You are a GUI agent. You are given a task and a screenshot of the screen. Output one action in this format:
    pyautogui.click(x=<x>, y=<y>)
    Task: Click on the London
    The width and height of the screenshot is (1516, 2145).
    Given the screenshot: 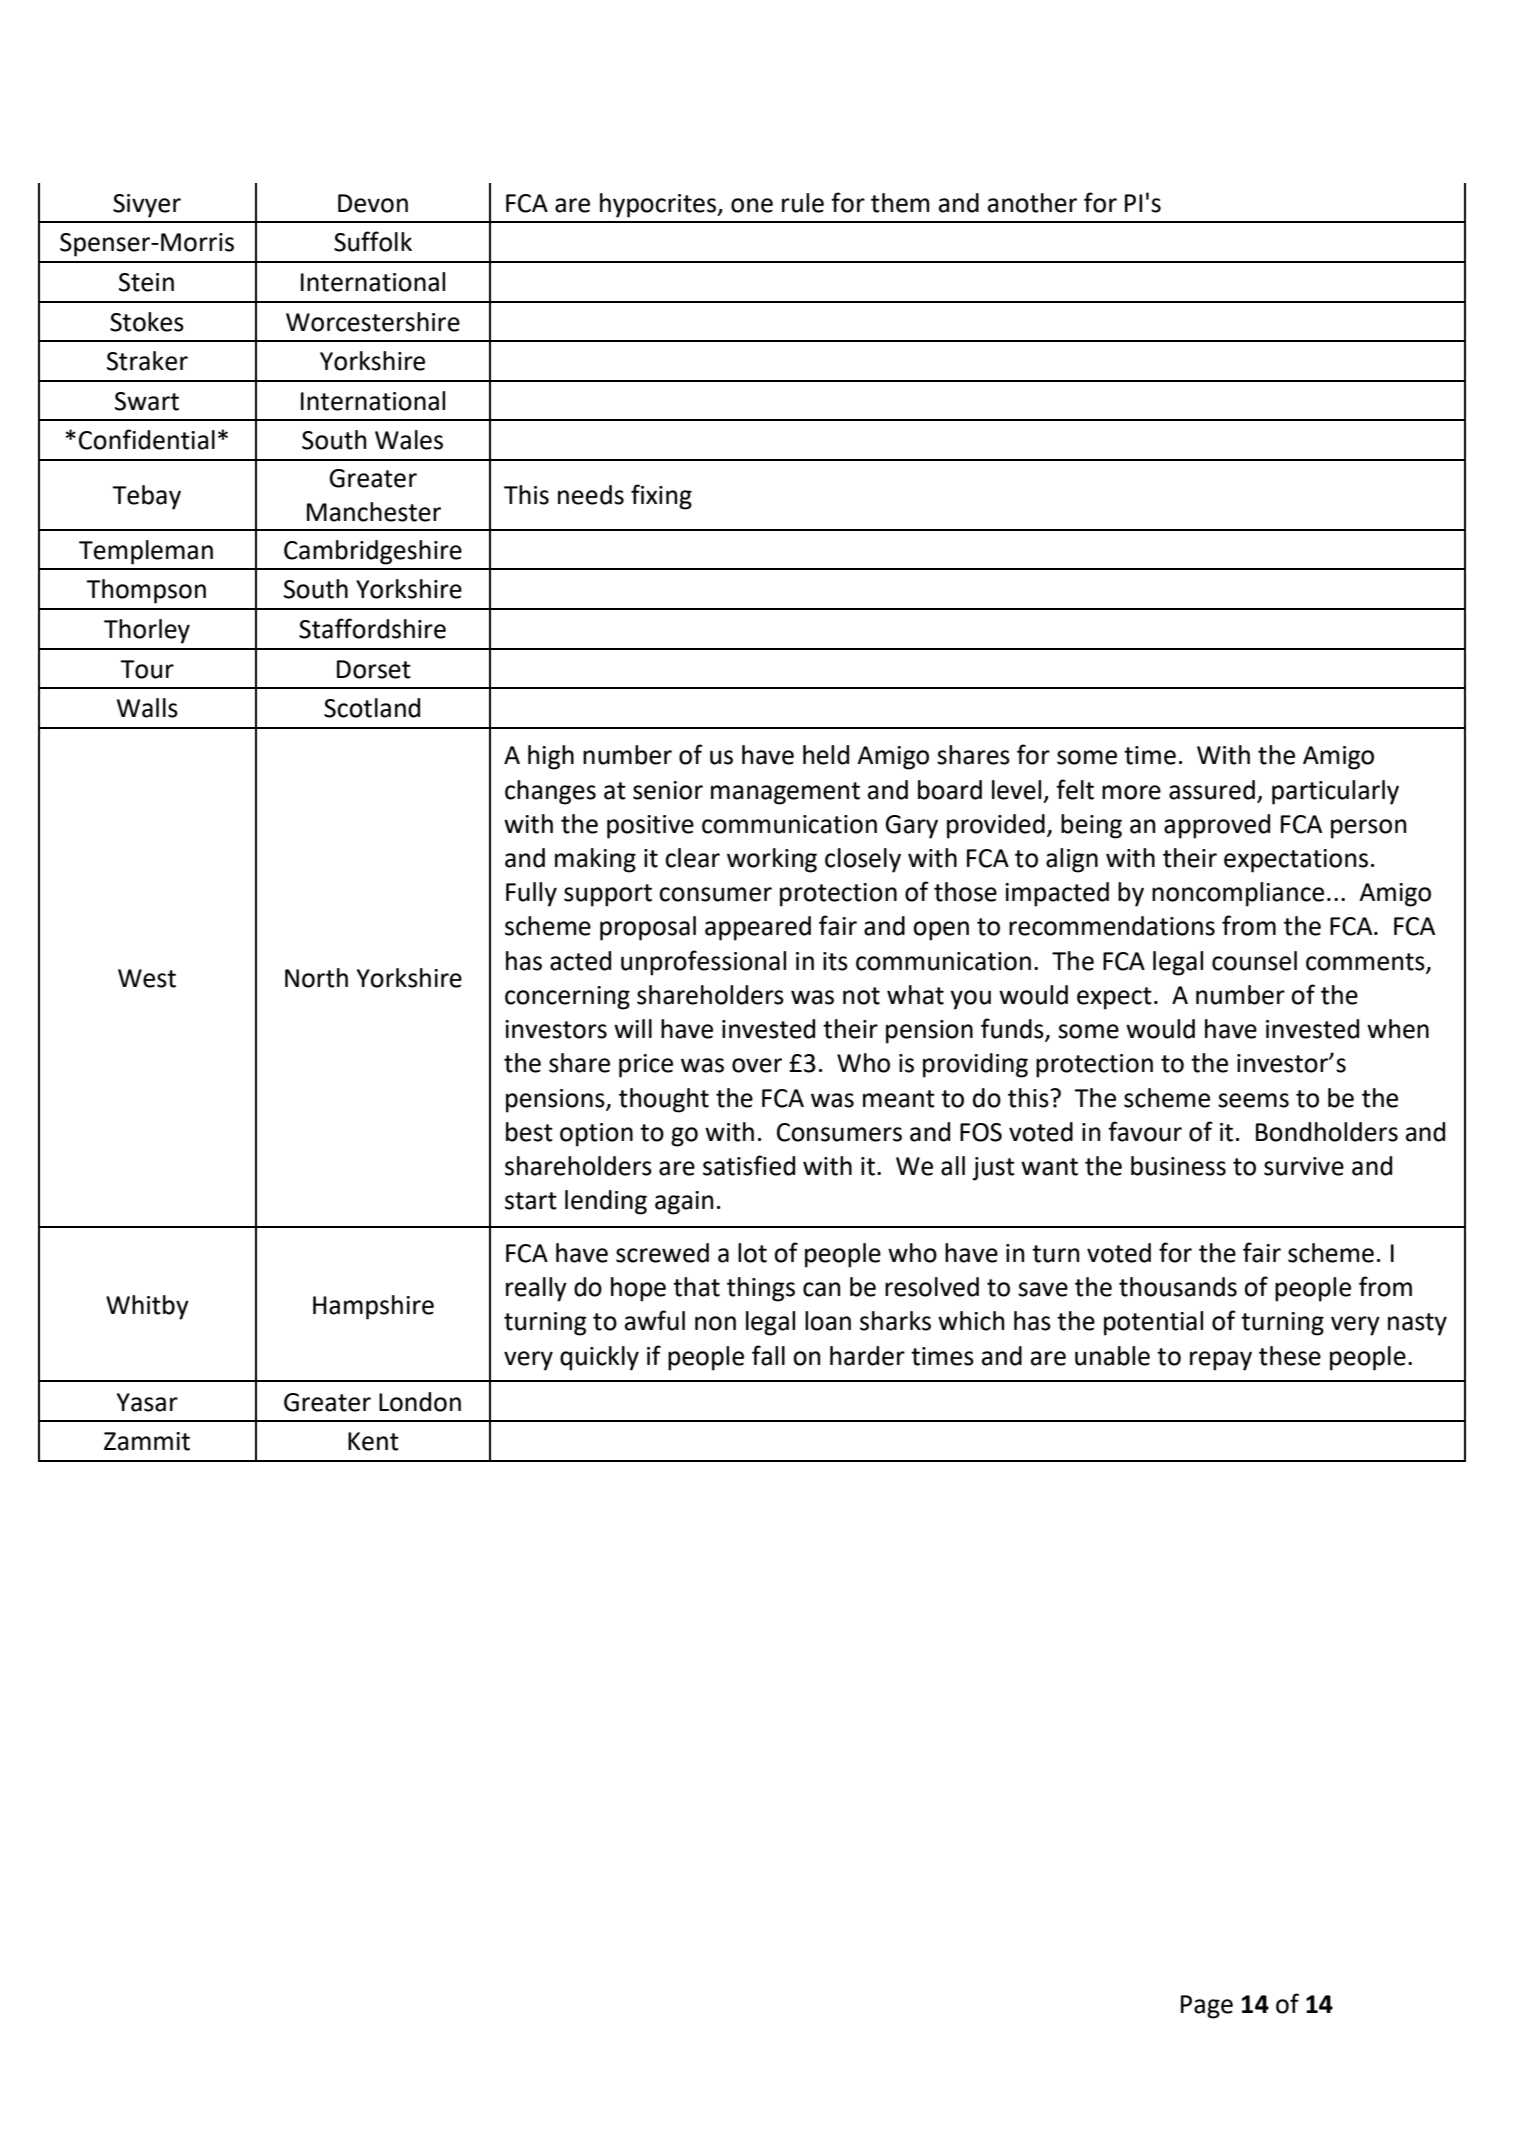 What is the action you would take?
    pyautogui.click(x=420, y=1402)
